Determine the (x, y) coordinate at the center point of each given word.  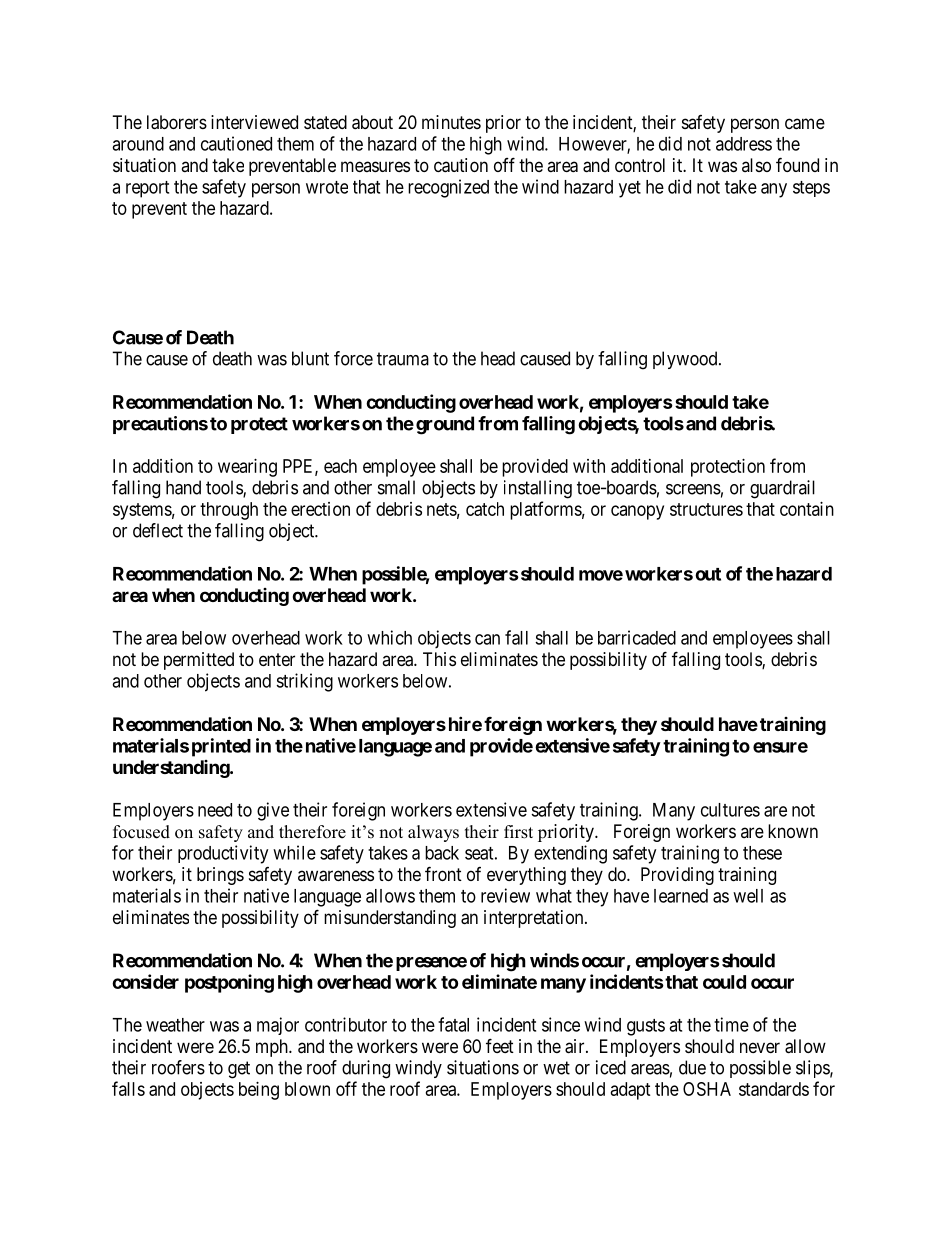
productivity (223, 854)
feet (500, 1045)
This (439, 659)
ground (445, 425)
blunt (310, 358)
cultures (730, 810)
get (239, 1070)
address (744, 144)
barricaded (637, 637)
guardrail (782, 489)
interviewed (254, 122)
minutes (451, 122)
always (433, 833)
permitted (199, 661)
